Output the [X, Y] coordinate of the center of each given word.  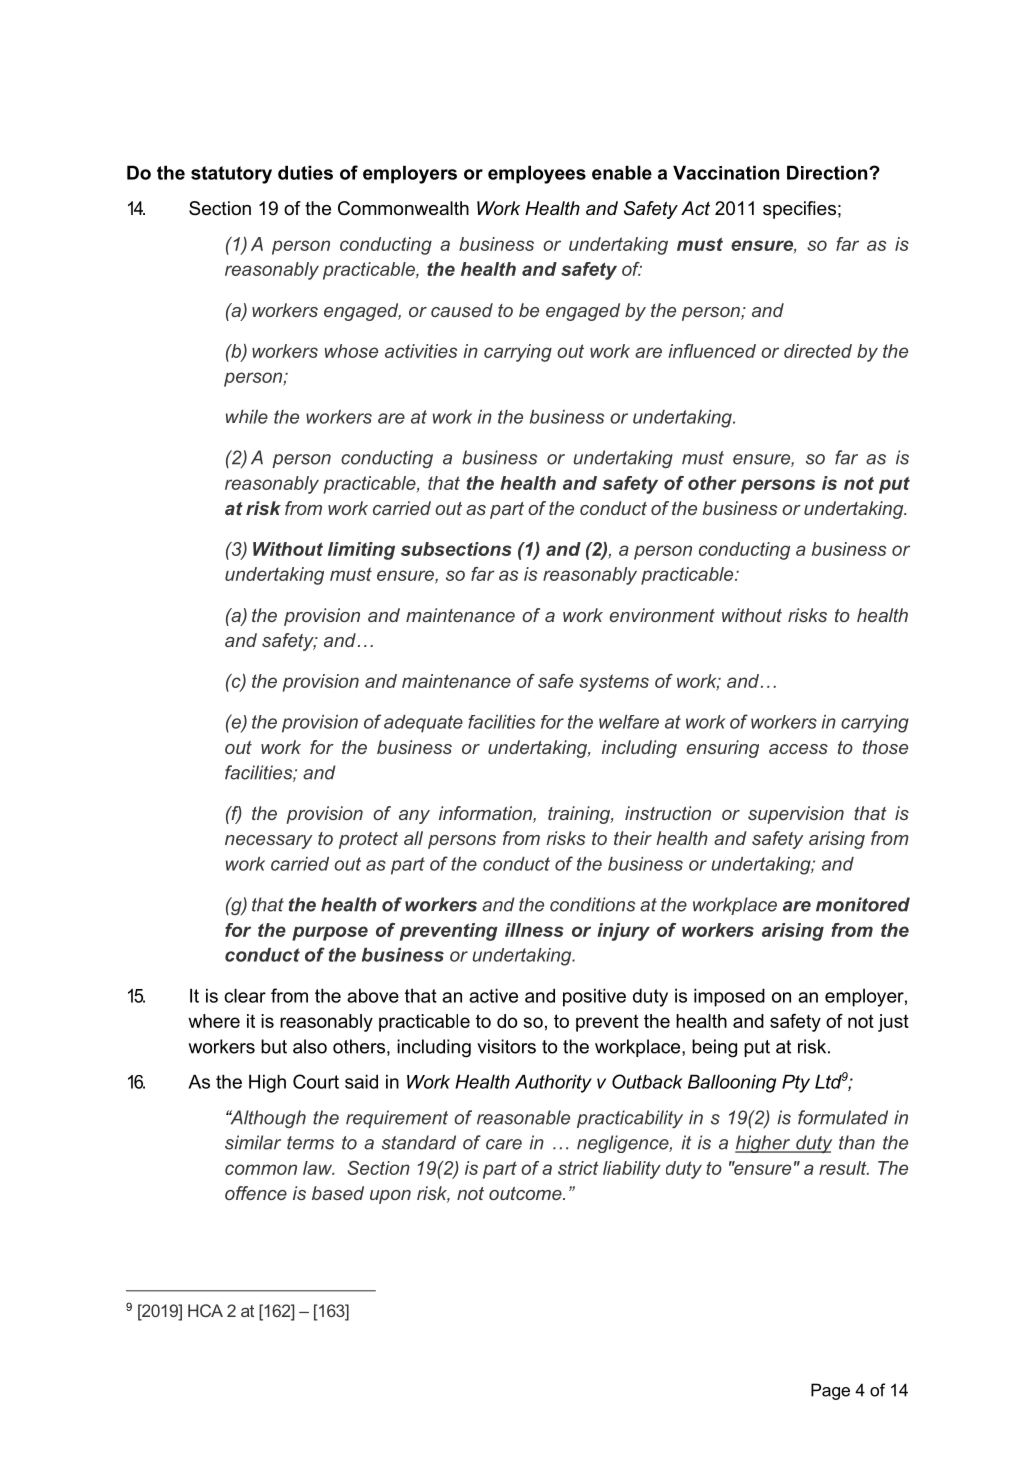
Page [830, 1391]
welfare [629, 722]
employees [537, 174]
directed [818, 351]
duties [305, 172]
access [798, 749]
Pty [796, 1083]
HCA [205, 1310]
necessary [268, 842]
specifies [799, 210]
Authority [553, 1083]
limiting [361, 551]
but [274, 1046]
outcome [526, 1193]
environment [662, 615]
